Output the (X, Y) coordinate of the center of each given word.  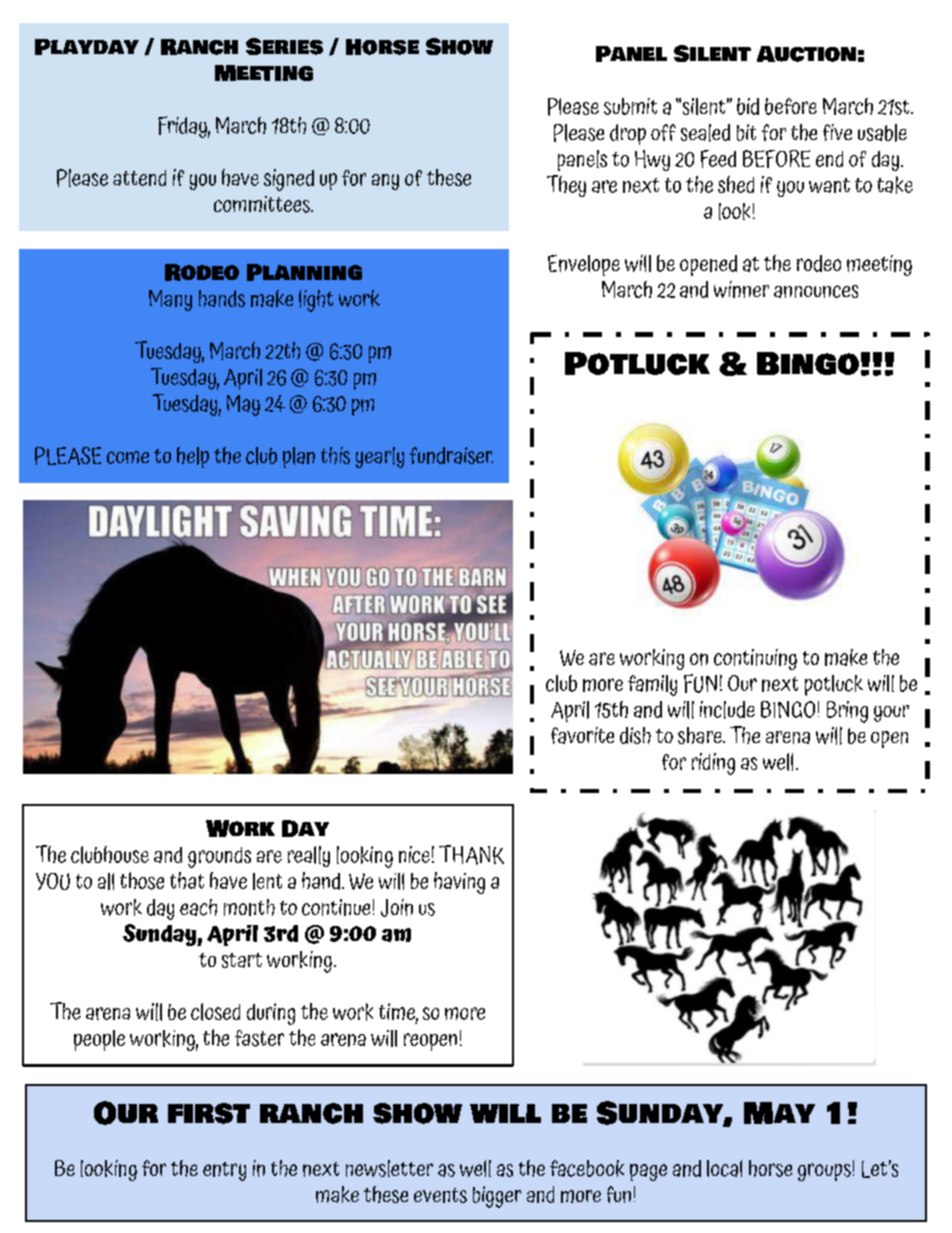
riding (713, 764)
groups (824, 1172)
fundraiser (451, 455)
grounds (219, 857)
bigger (497, 1197)
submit (630, 106)
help (193, 457)
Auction (806, 54)
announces (816, 291)
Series (284, 46)
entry (224, 1171)
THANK (471, 855)
